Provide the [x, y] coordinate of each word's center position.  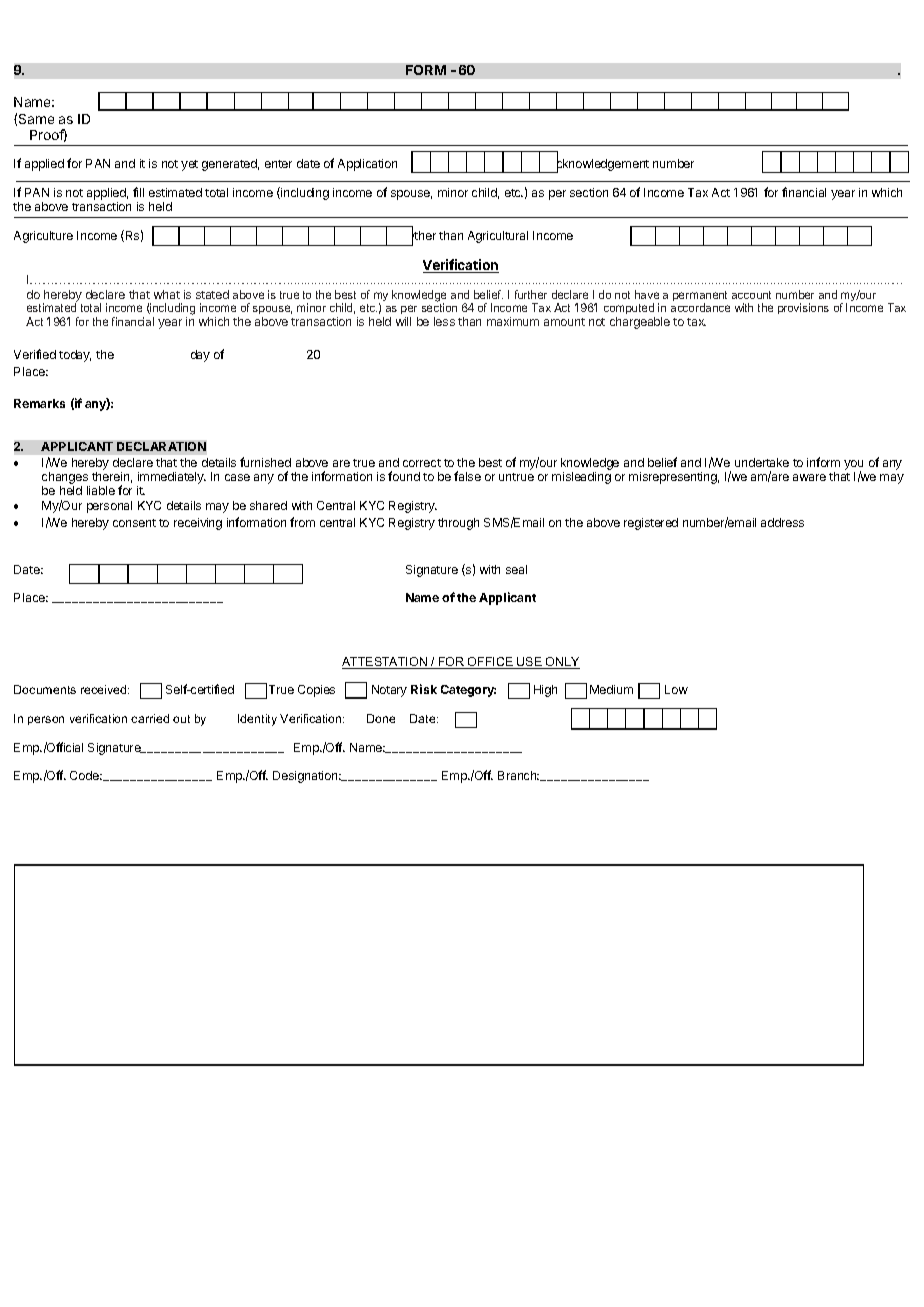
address [782, 522]
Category [468, 691]
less [444, 321]
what [167, 294]
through [458, 524]
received [105, 689]
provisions [803, 308]
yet [189, 165]
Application [367, 165]
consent [134, 523]
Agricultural [498, 237]
